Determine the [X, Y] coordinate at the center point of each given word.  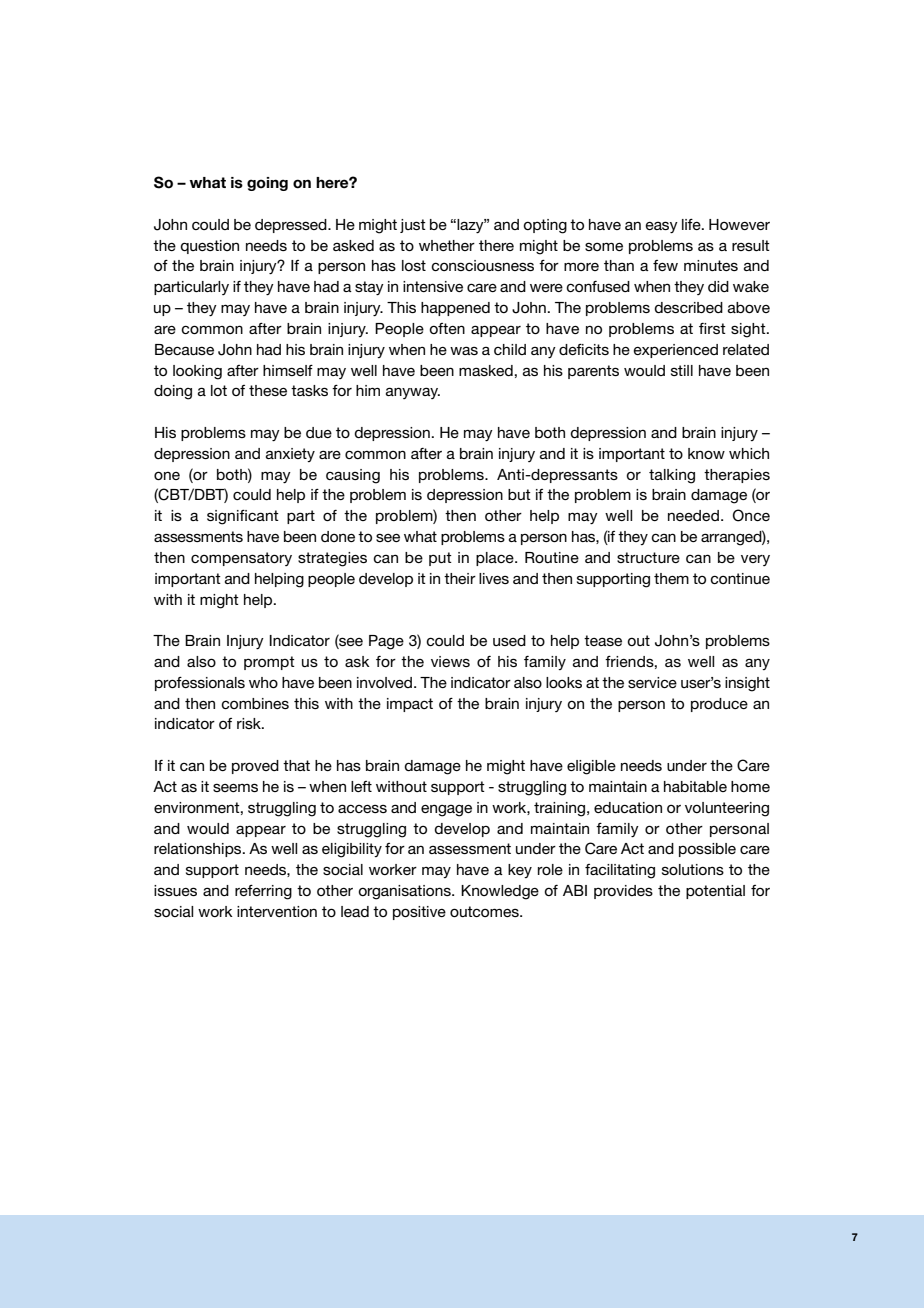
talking [672, 476]
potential [715, 892]
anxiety [290, 455]
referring [263, 892]
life [692, 224]
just [413, 226]
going [267, 184]
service [652, 682]
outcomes [485, 911]
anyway [413, 393]
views [450, 661]
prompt [269, 663]
